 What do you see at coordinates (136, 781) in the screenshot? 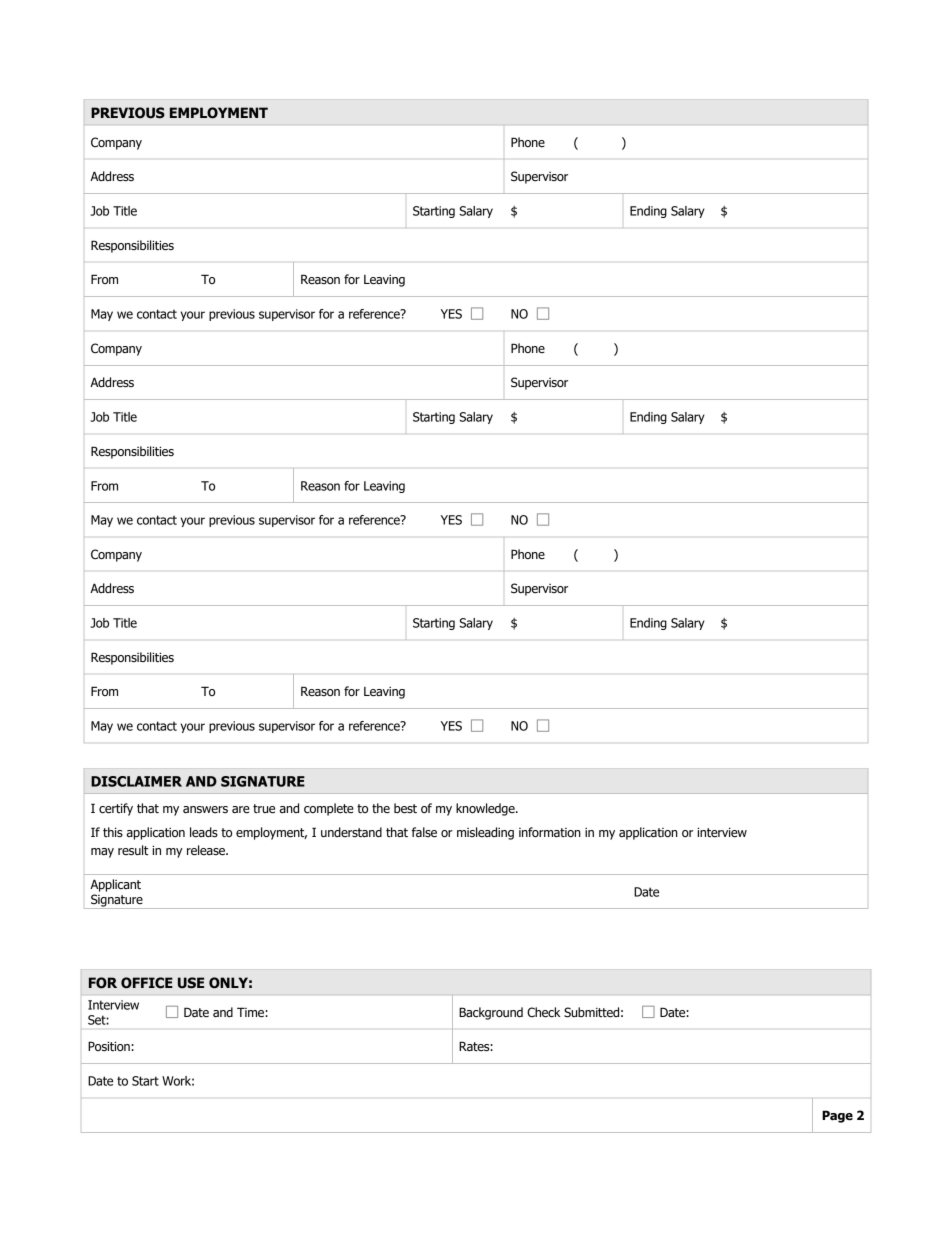
I see `DISCLAIMER` at bounding box center [136, 781].
